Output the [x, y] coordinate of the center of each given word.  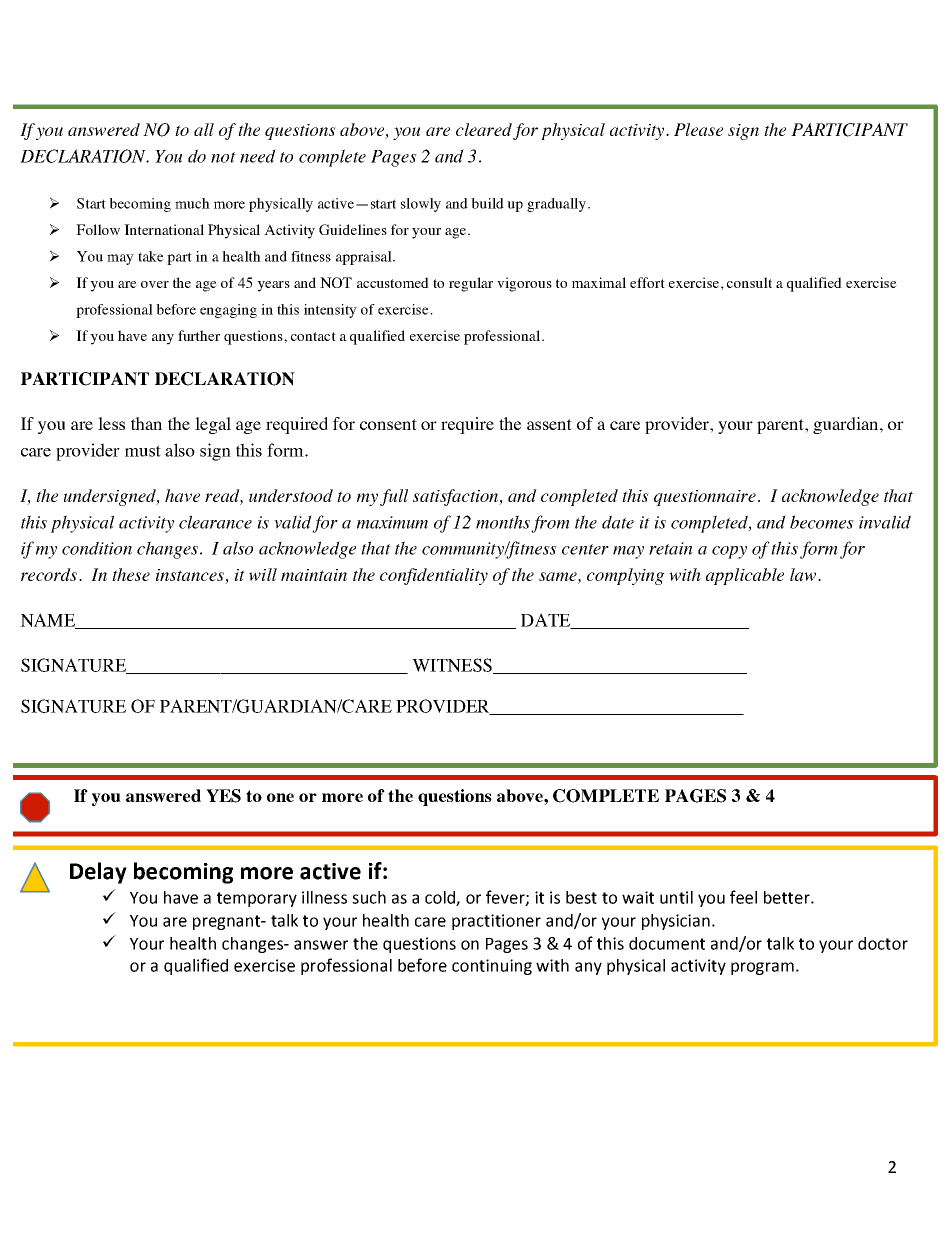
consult [749, 282]
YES [223, 796]
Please [698, 129]
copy [729, 552]
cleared [484, 129]
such [369, 897]
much [192, 203]
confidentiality [434, 576]
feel [743, 897]
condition [97, 548]
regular [471, 284]
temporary [257, 899]
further [199, 335]
